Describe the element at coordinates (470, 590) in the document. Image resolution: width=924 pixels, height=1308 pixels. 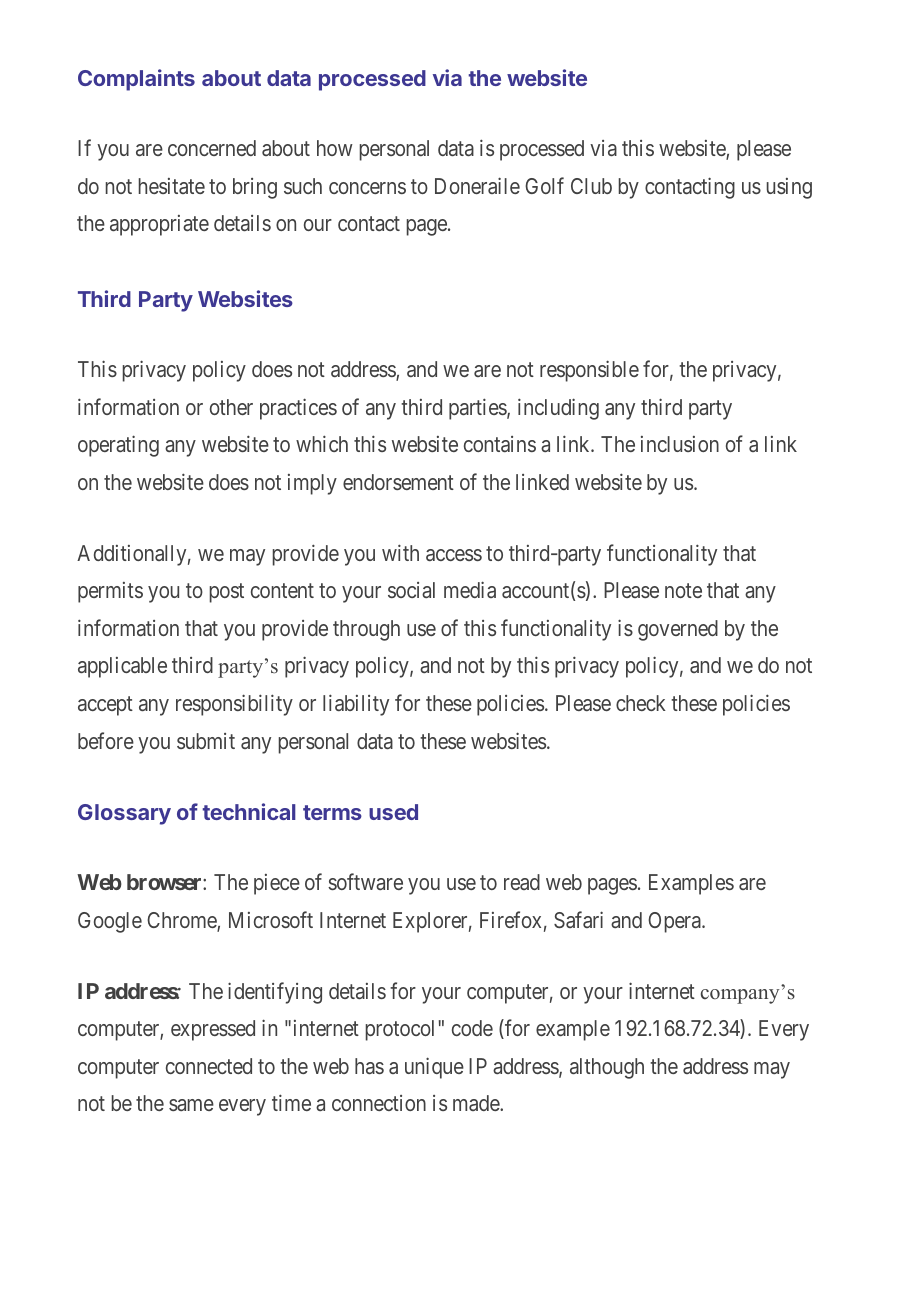
I see `media` at that location.
